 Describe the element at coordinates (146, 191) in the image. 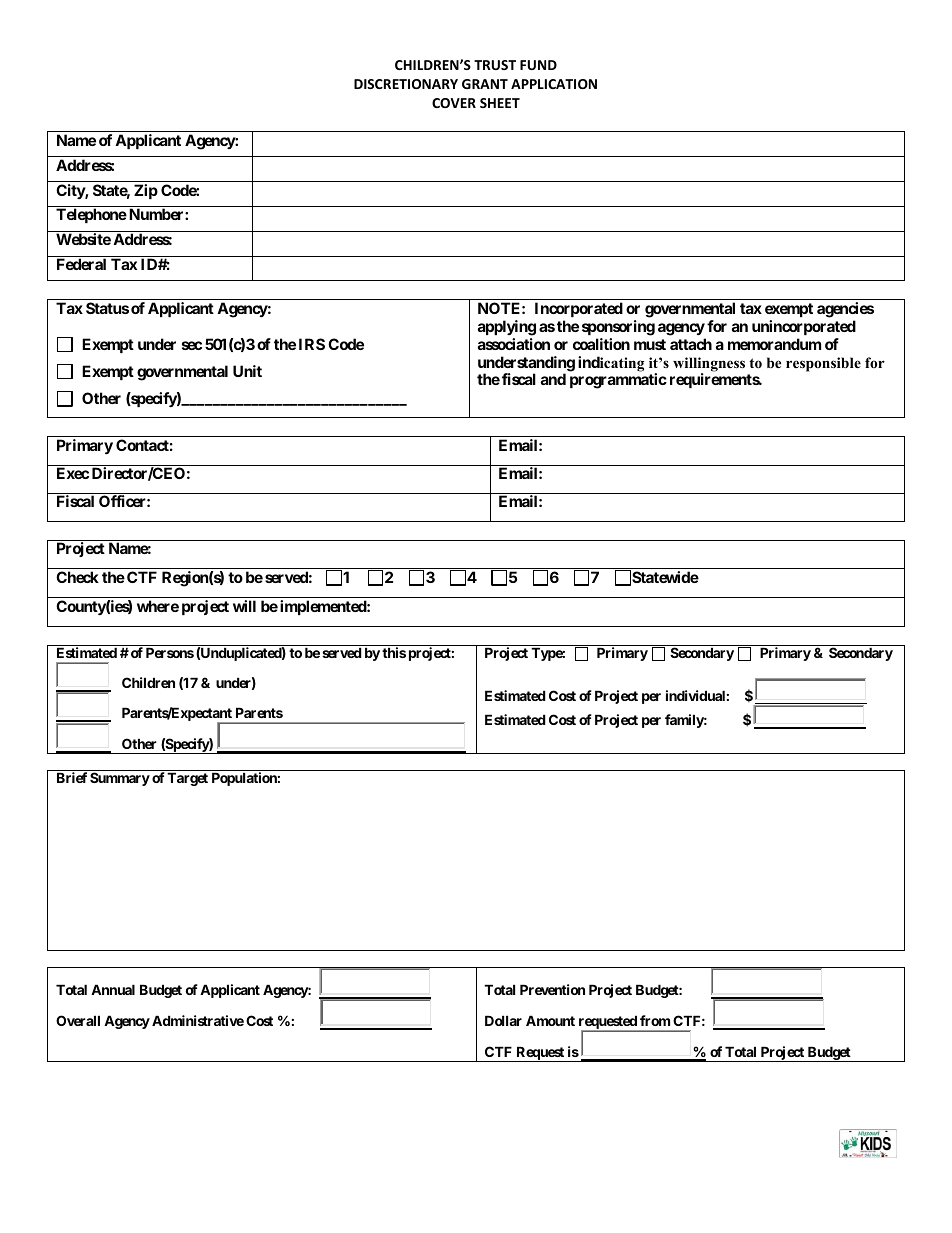

I see `Zip` at that location.
